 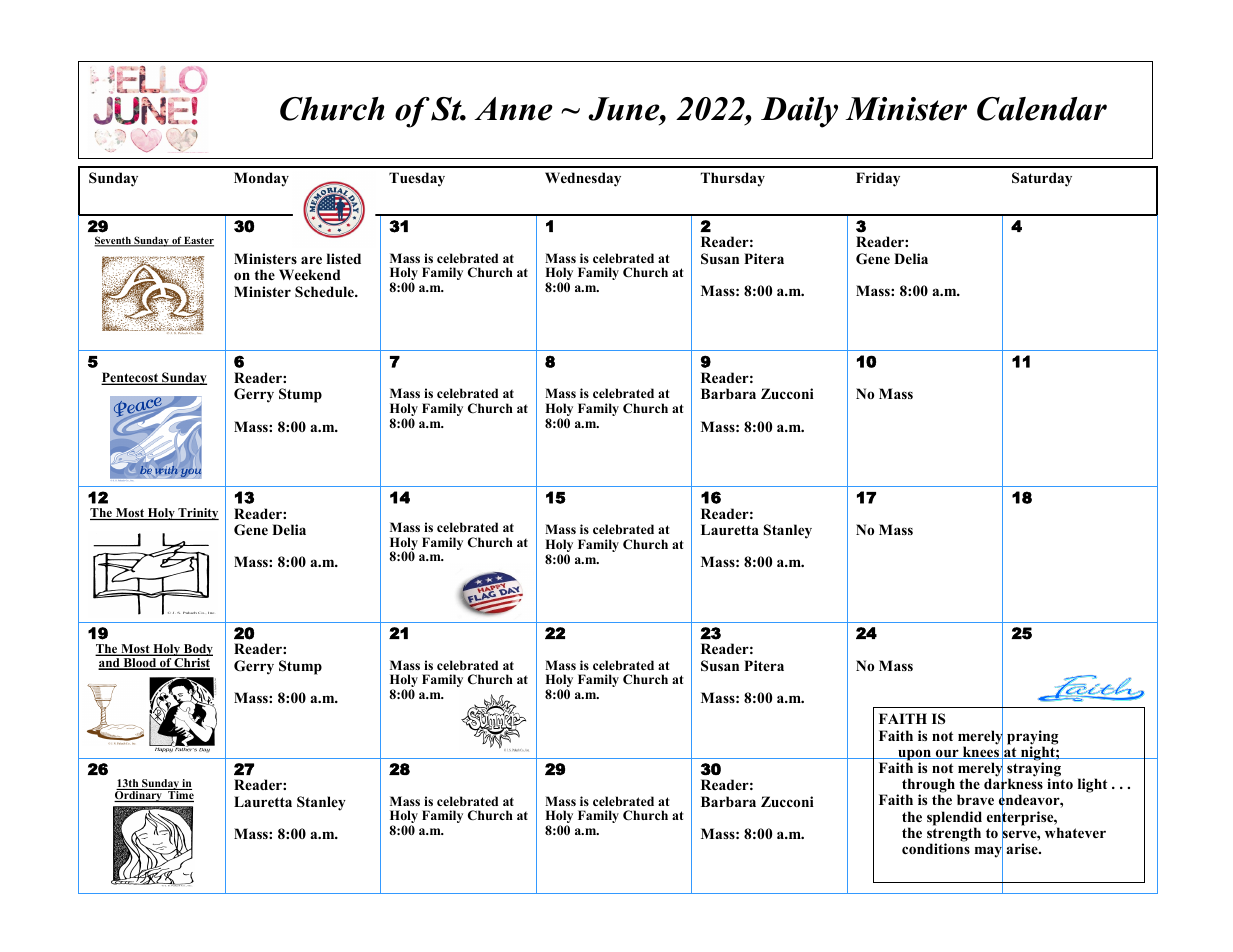 I want to click on Pentecost, so click(x=131, y=378).
